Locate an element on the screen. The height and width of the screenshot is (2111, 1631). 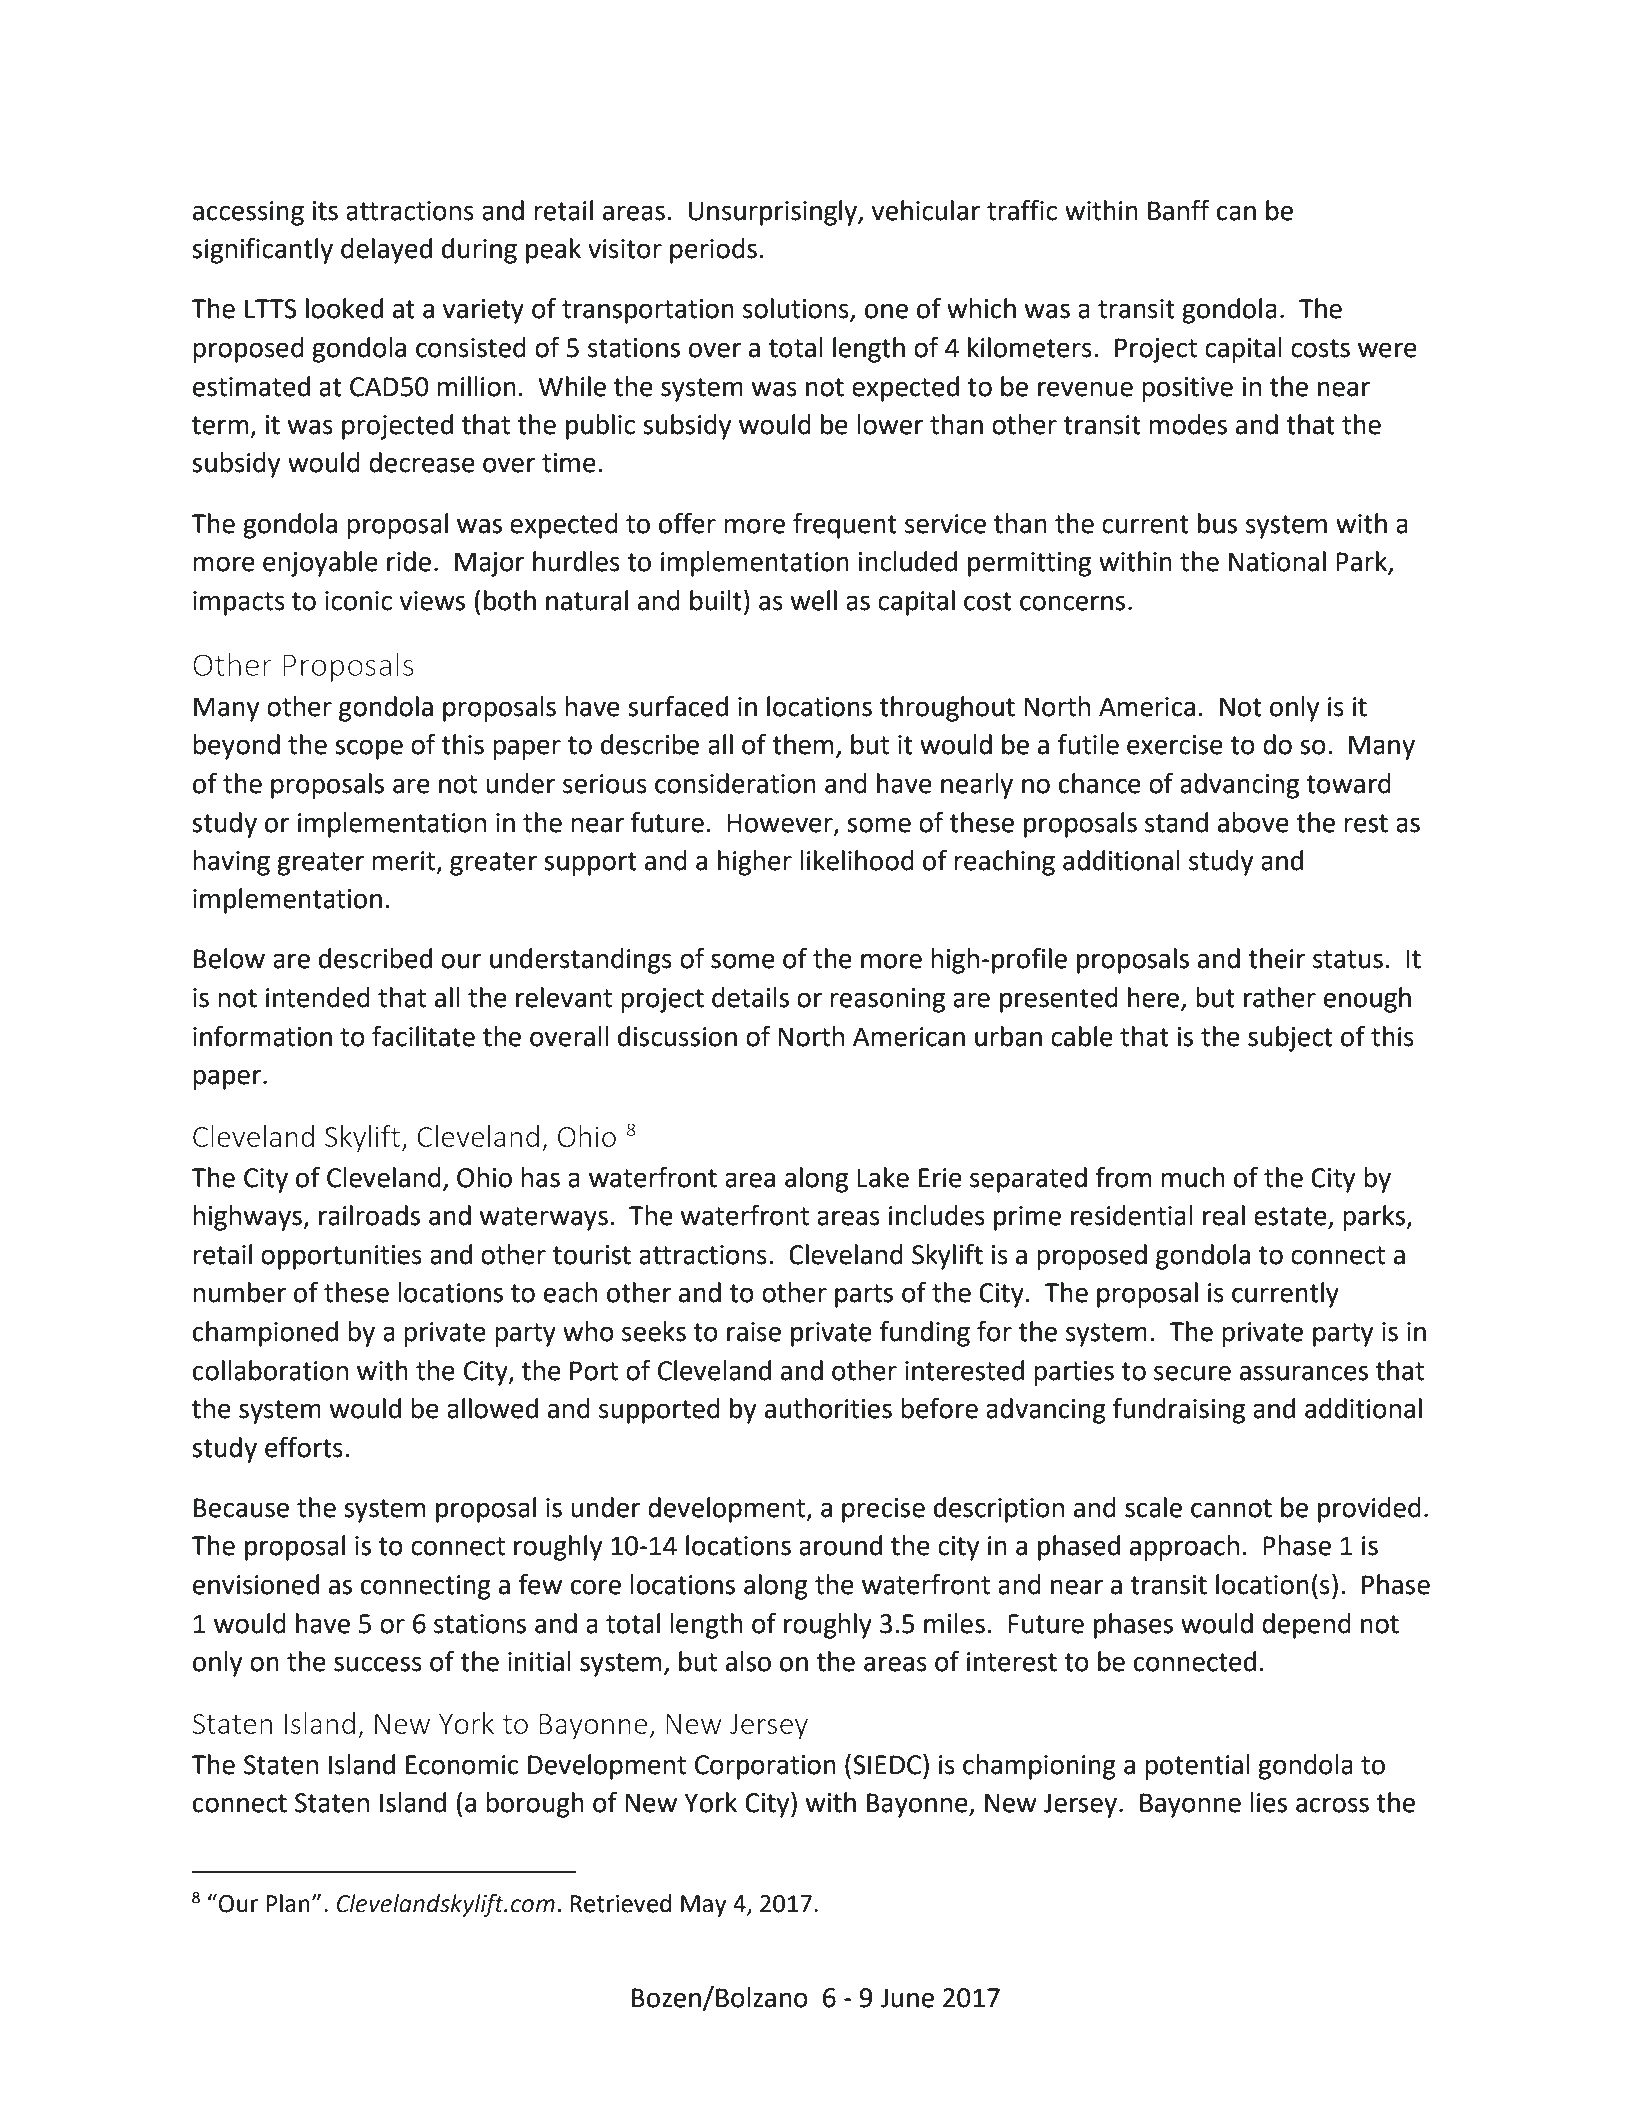
However is located at coordinates (781, 823).
